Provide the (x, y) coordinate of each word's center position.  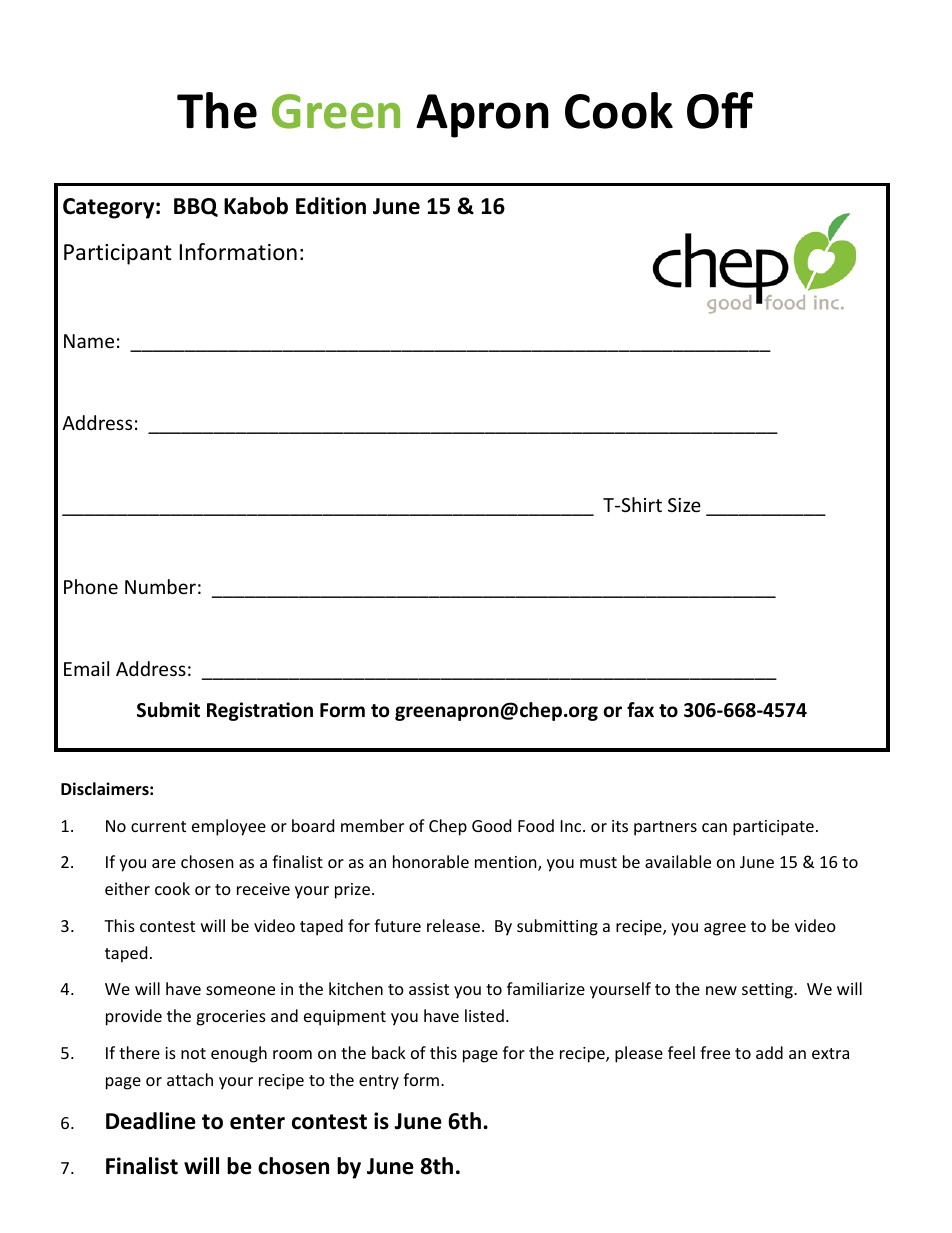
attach (190, 1079)
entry (379, 1082)
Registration (260, 711)
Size (684, 505)
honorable (431, 861)
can (714, 827)
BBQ (196, 207)
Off (720, 110)
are (164, 863)
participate (773, 828)
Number (160, 586)
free (715, 1052)
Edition (331, 206)
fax (640, 710)
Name (89, 341)
